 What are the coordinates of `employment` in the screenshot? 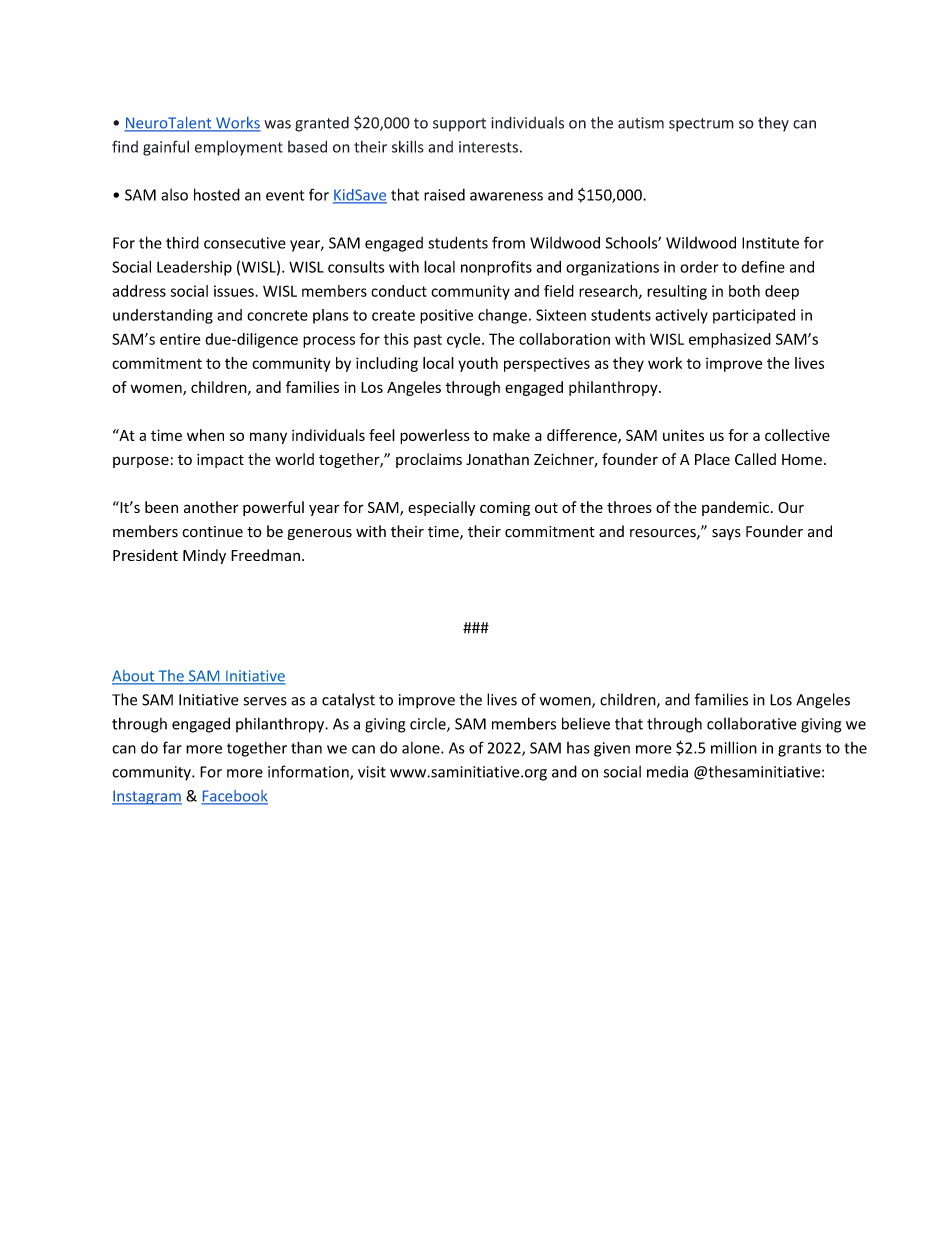 It's located at (239, 148).
